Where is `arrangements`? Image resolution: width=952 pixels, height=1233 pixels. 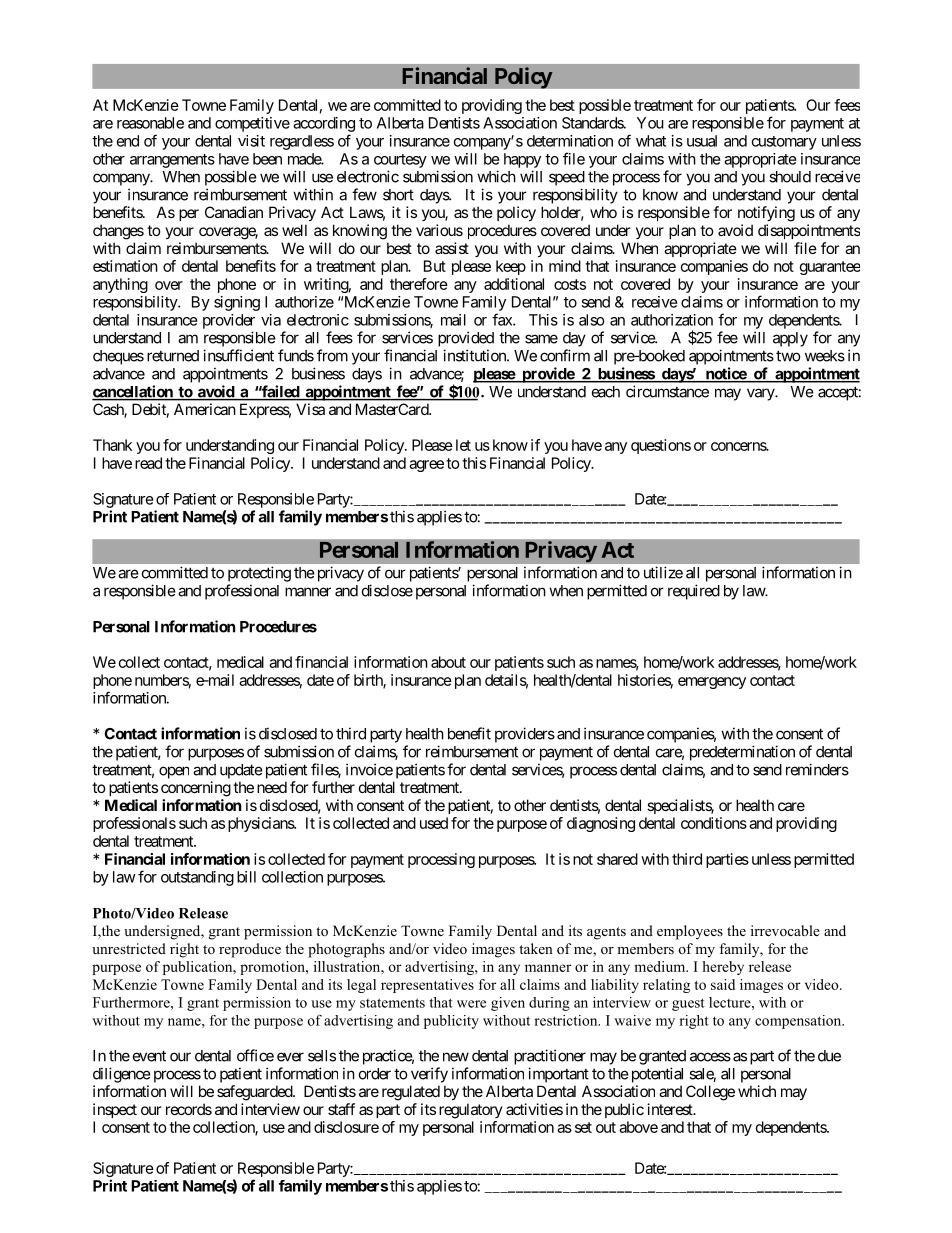
arrangements is located at coordinates (172, 161).
